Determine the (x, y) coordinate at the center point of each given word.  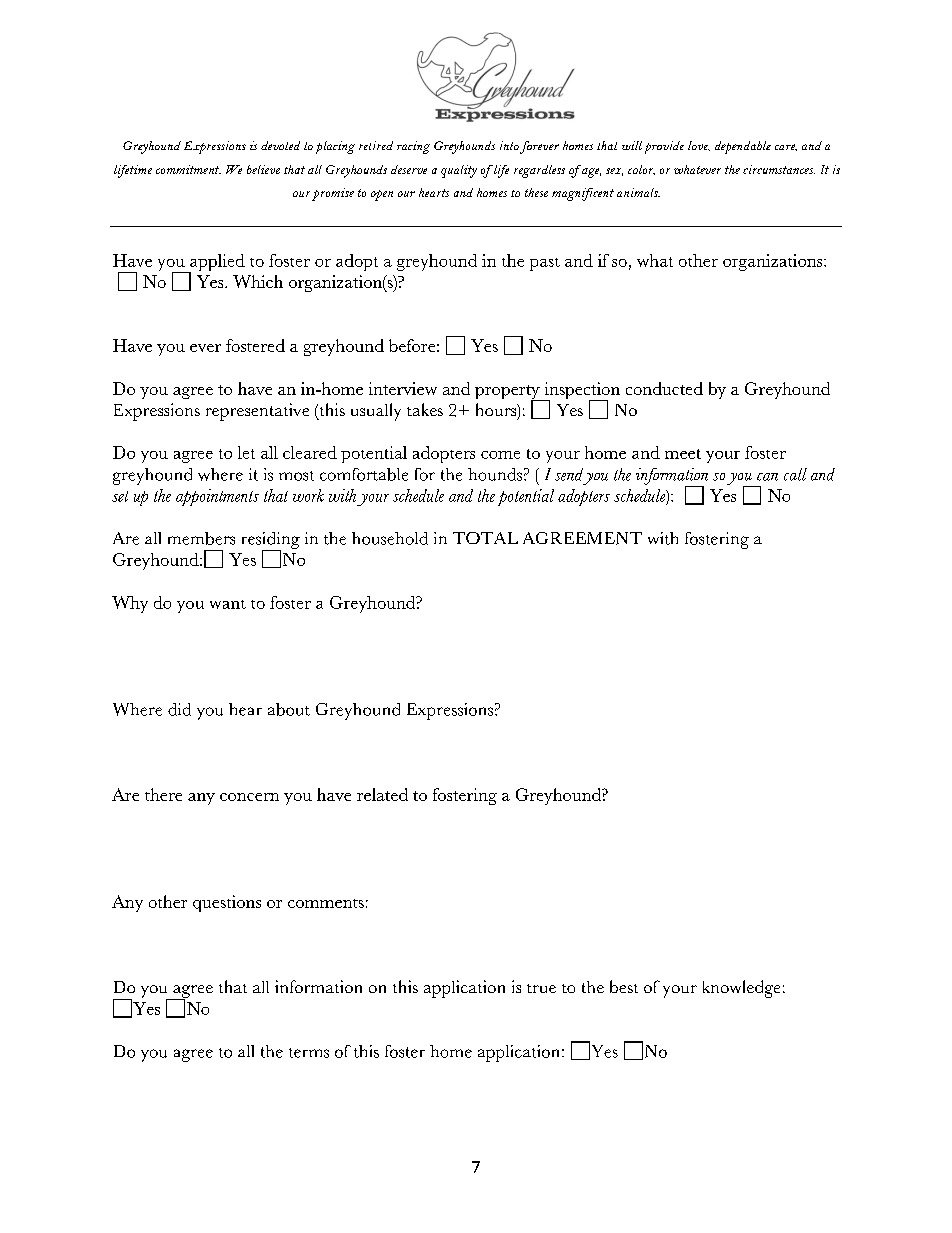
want (228, 604)
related (382, 794)
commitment (188, 169)
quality (459, 171)
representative (257, 412)
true (541, 988)
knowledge (741, 989)
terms (309, 1053)
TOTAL (485, 538)
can (767, 477)
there (163, 794)
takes (425, 409)
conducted (664, 388)
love (699, 146)
